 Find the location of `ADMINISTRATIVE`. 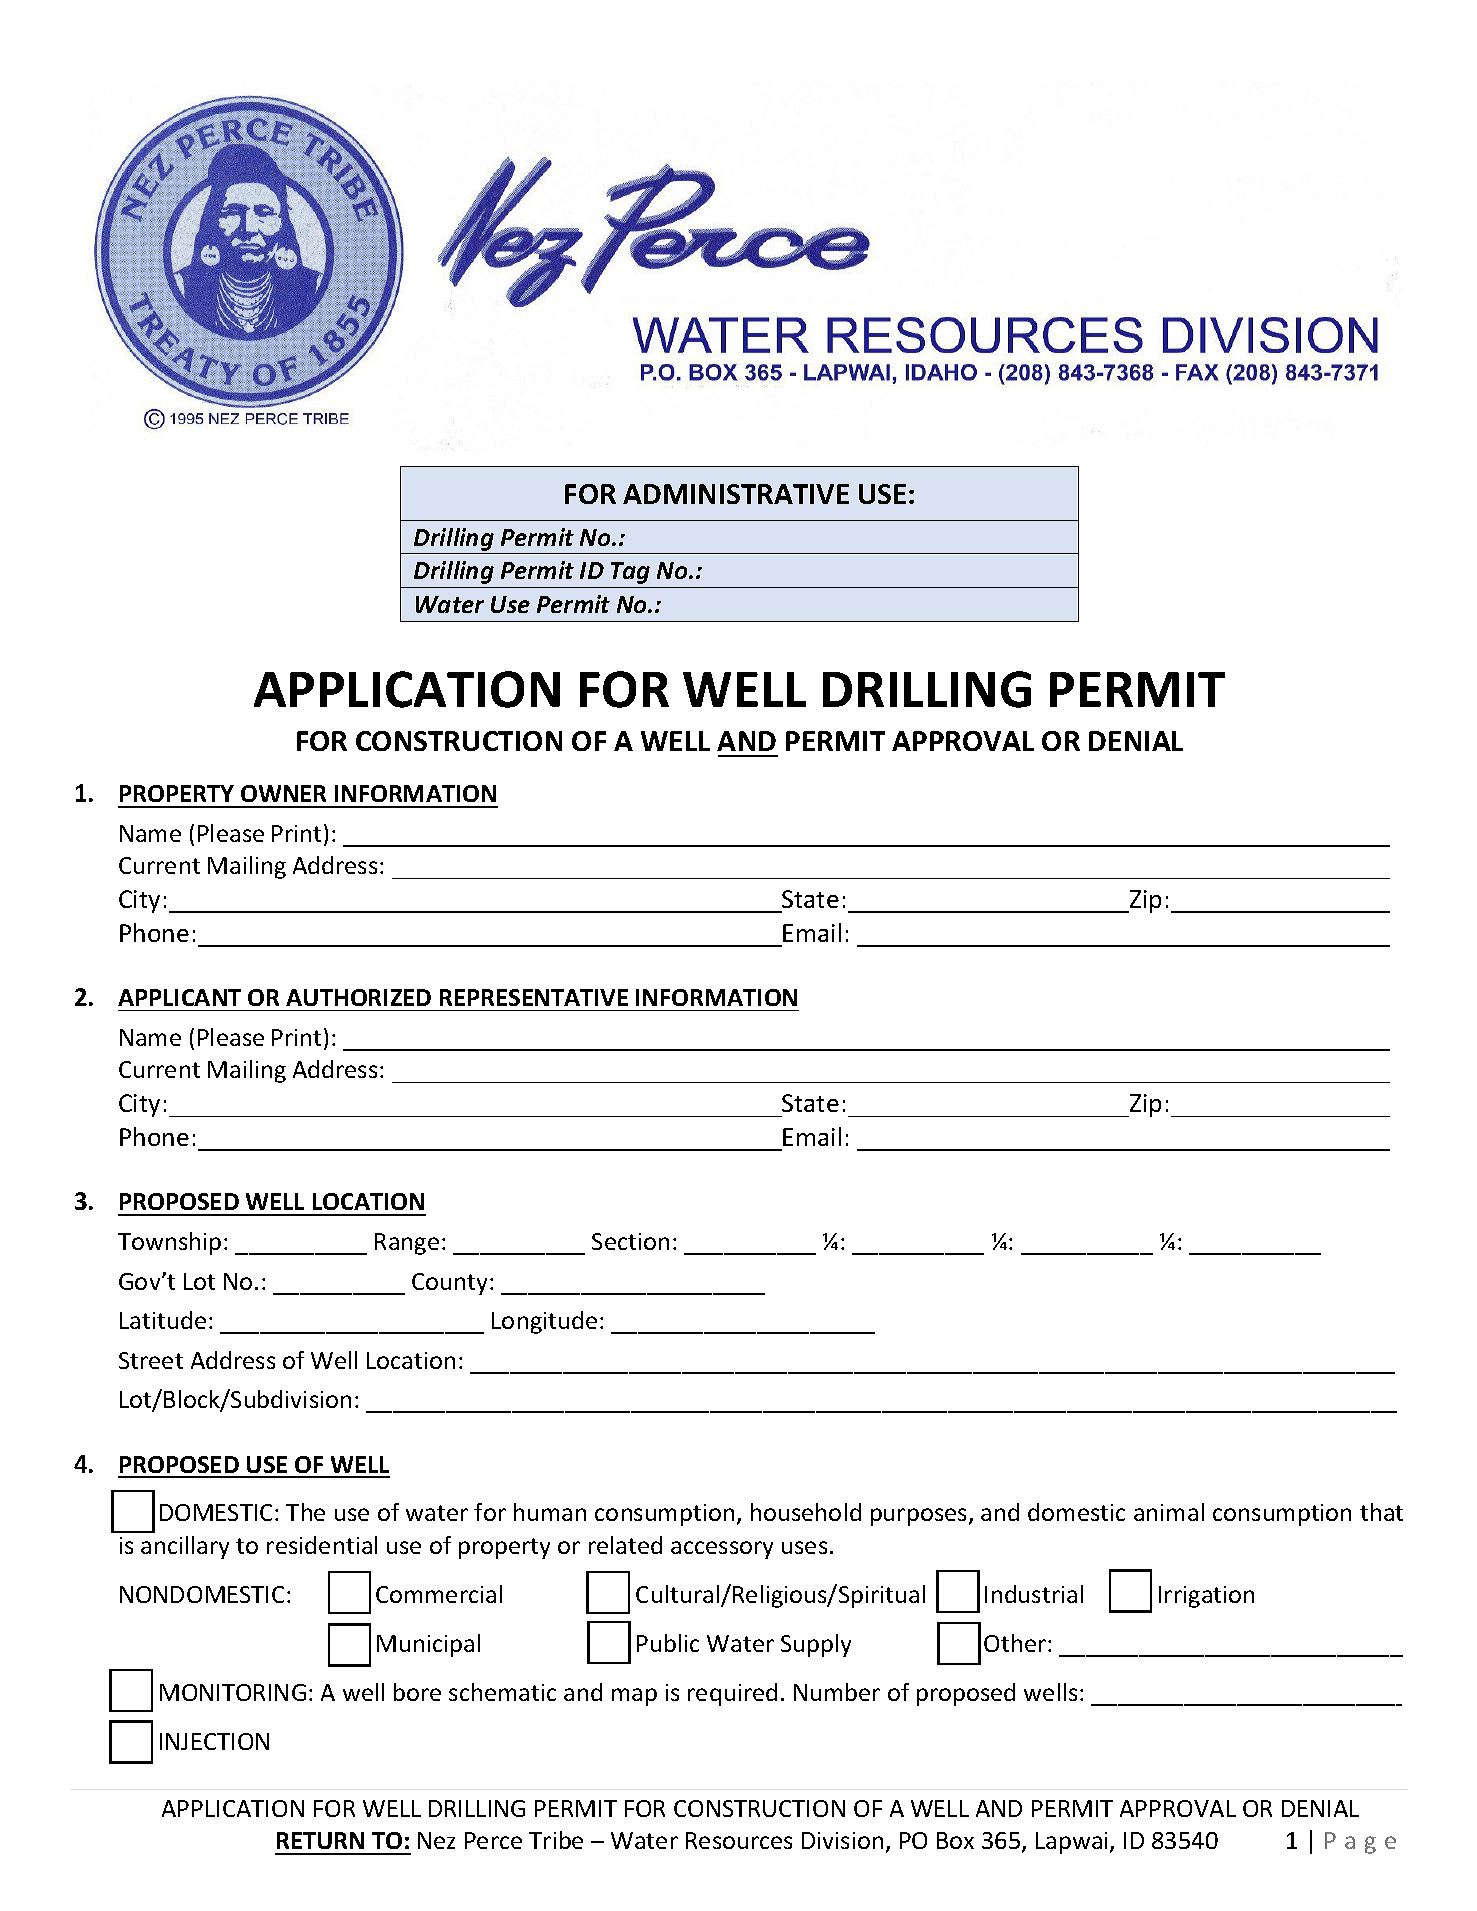

ADMINISTRATIVE is located at coordinates (736, 494).
